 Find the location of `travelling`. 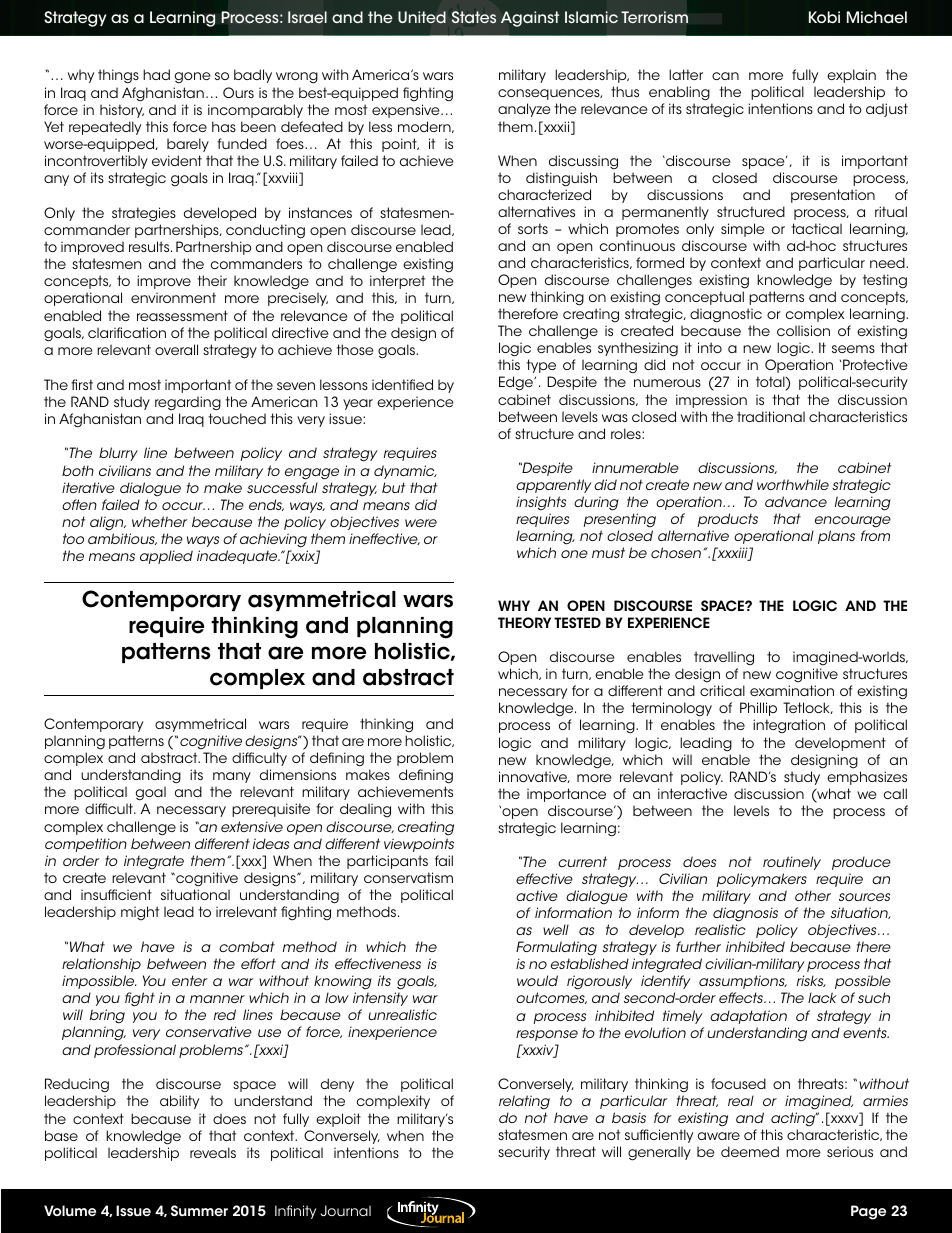

travelling is located at coordinates (724, 660).
